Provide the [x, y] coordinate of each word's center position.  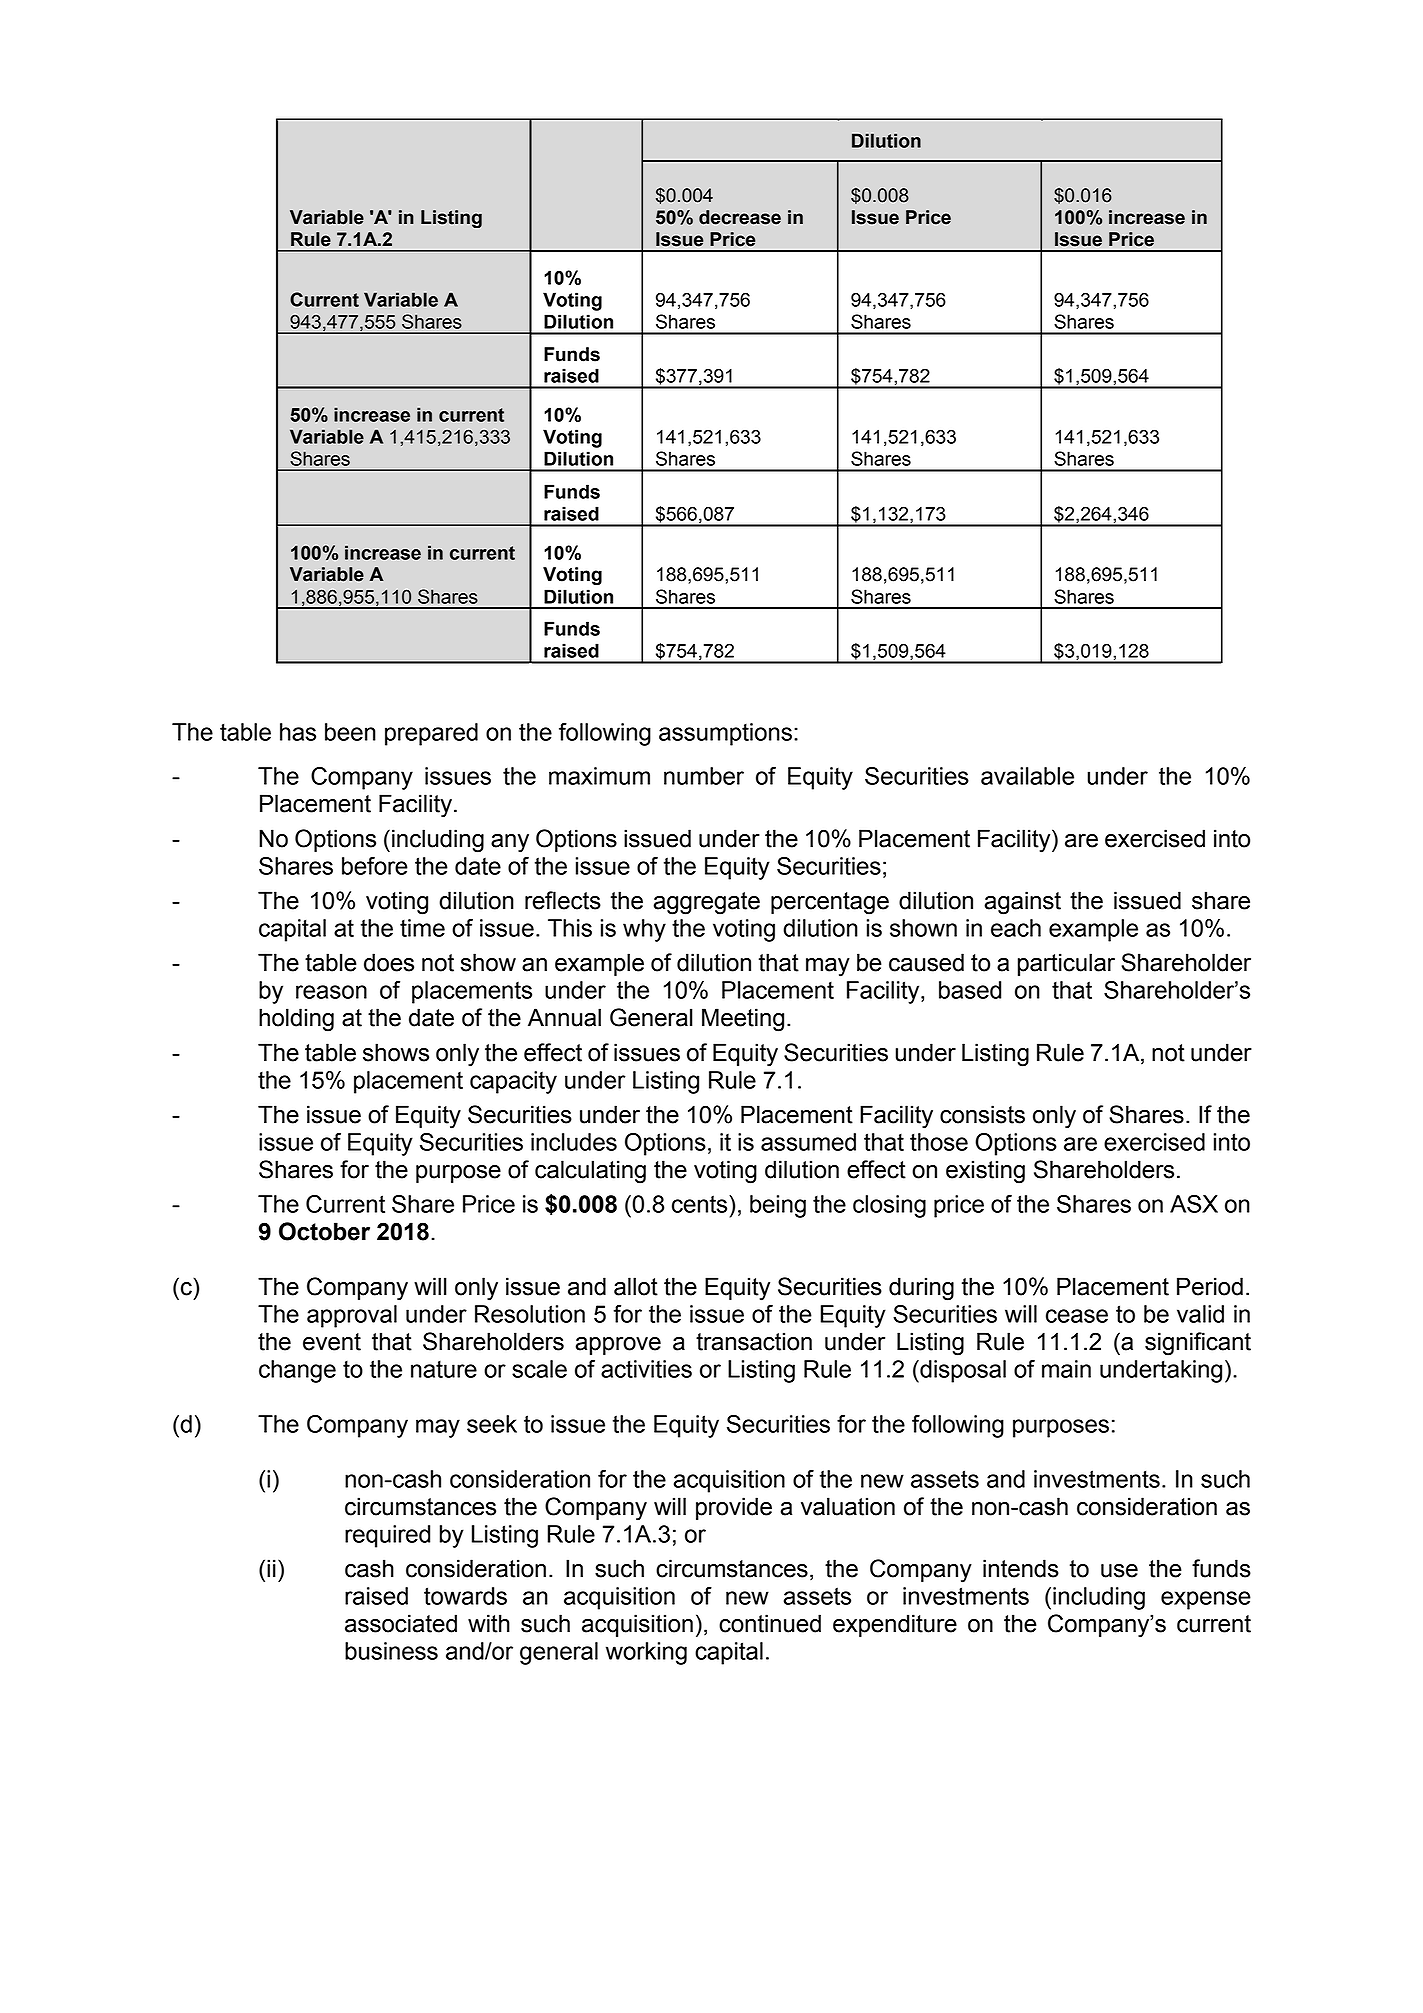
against [1022, 903]
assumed [808, 1142]
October [324, 1231]
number [704, 776]
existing [985, 1172]
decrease [740, 217]
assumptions [725, 734]
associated [401, 1623]
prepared [431, 734]
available [1027, 776]
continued [770, 1623]
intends [1021, 1568]
